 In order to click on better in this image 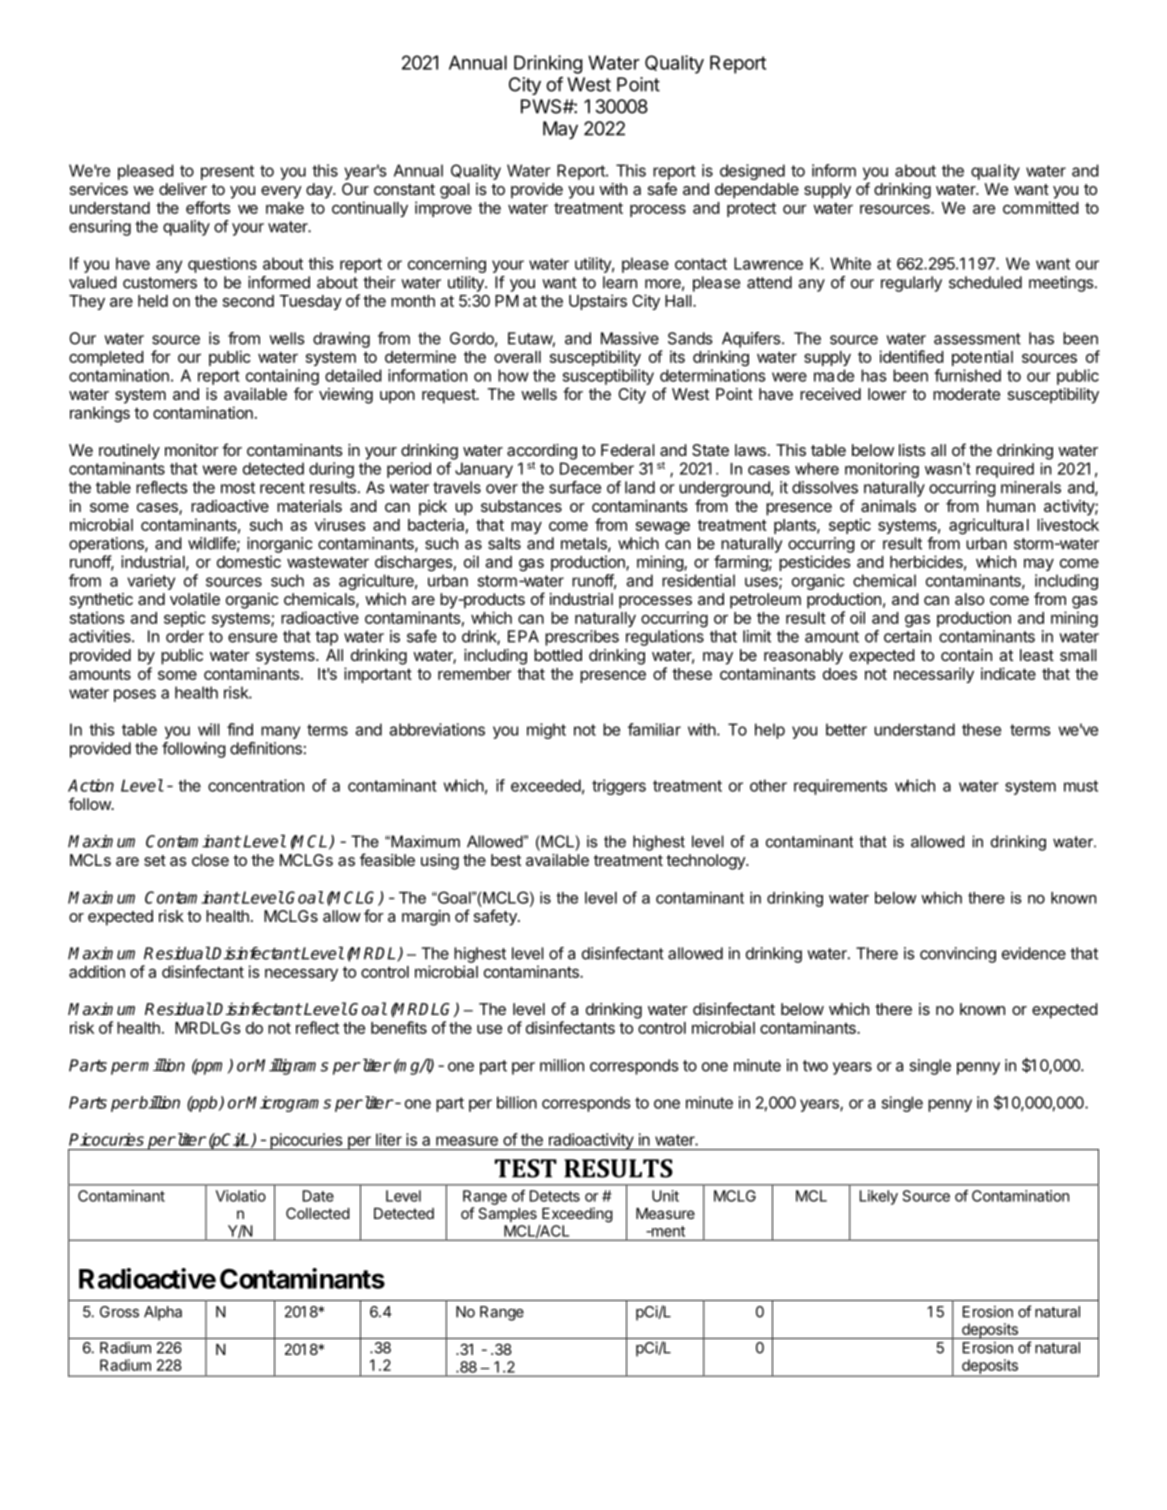, I will do `click(846, 729)`.
